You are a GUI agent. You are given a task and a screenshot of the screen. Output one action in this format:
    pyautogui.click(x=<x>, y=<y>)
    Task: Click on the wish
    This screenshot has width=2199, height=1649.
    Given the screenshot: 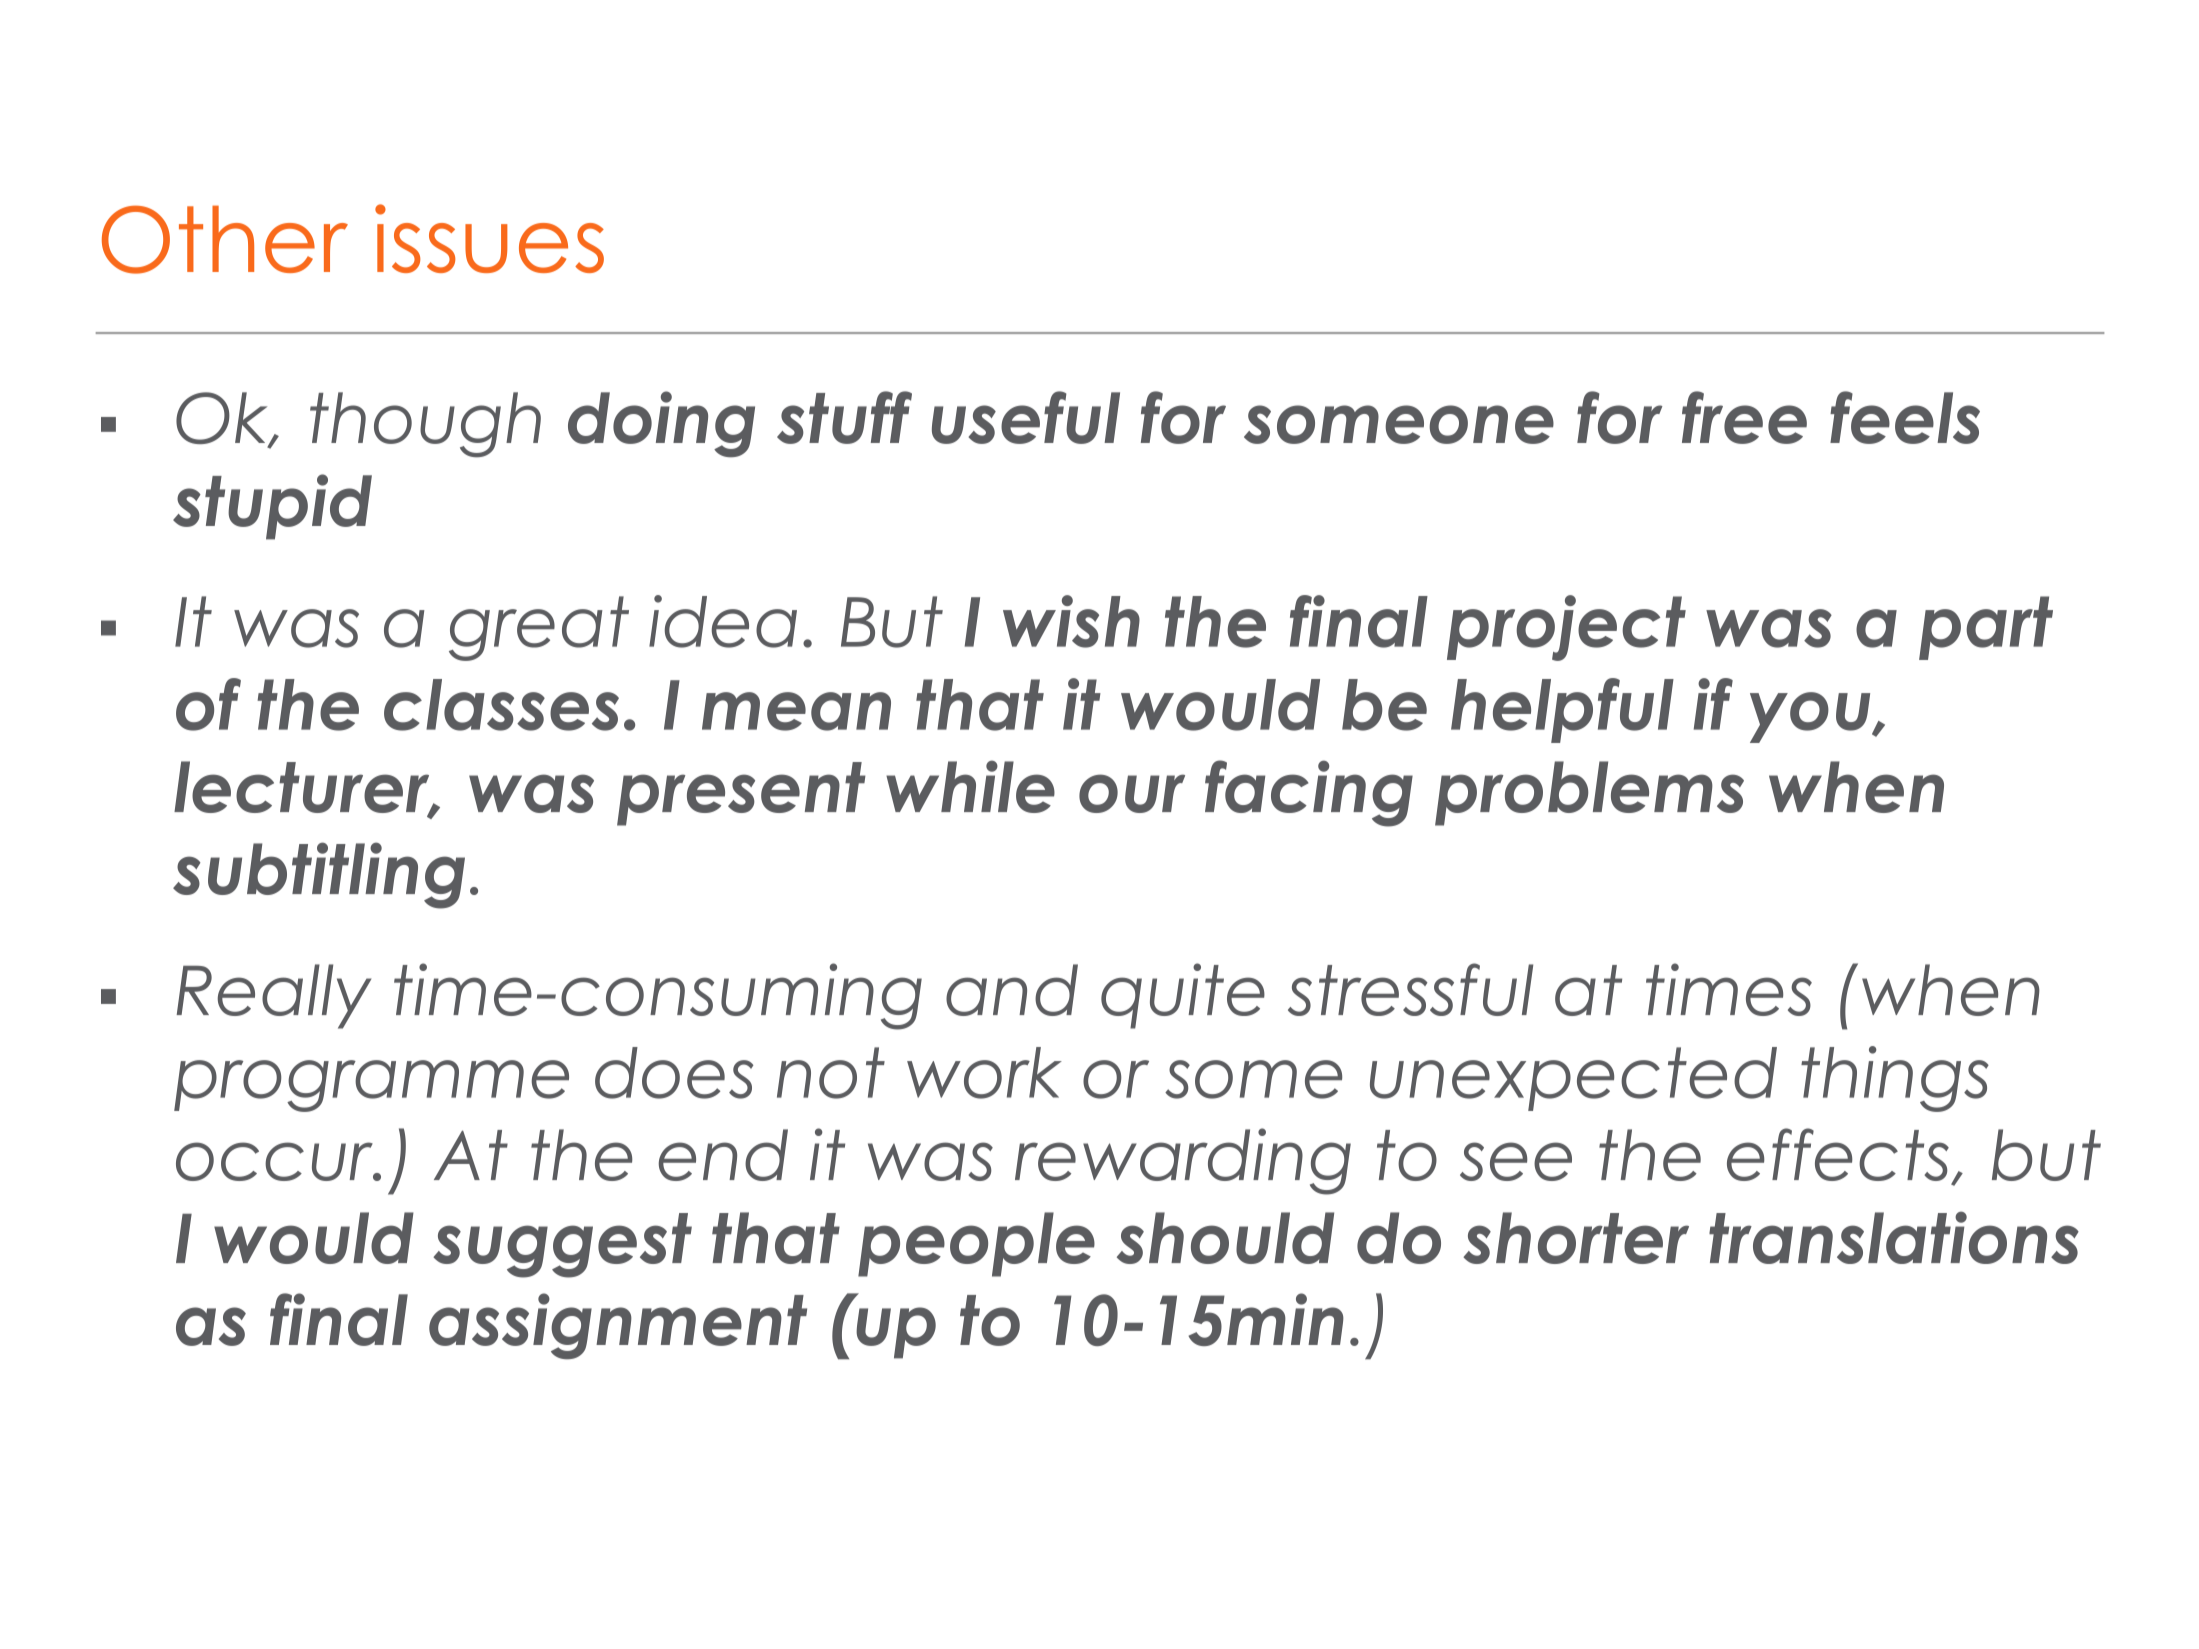 What is the action you would take?
    pyautogui.click(x=1071, y=621)
